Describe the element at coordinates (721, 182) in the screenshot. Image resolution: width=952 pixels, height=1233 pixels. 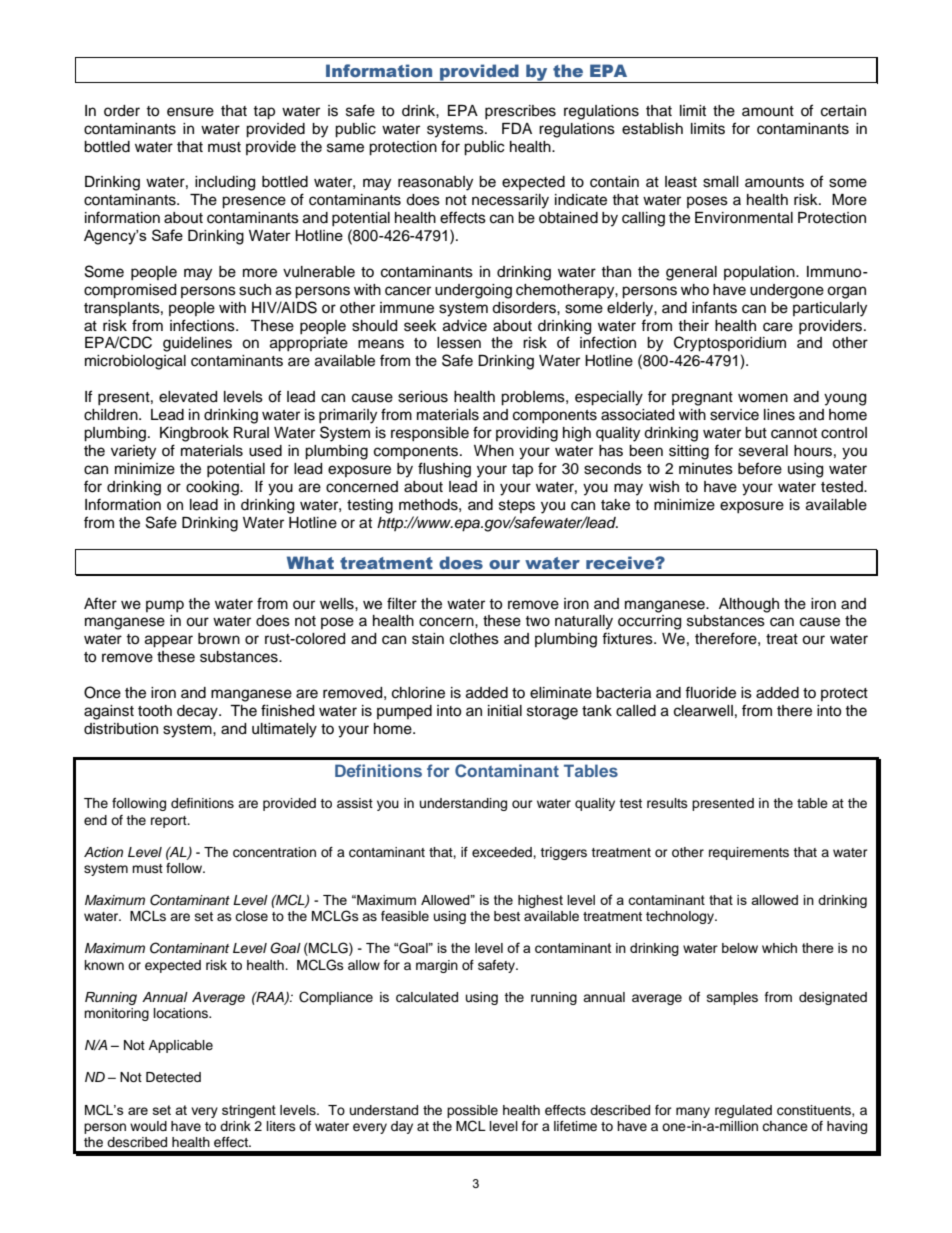
I see `small` at that location.
